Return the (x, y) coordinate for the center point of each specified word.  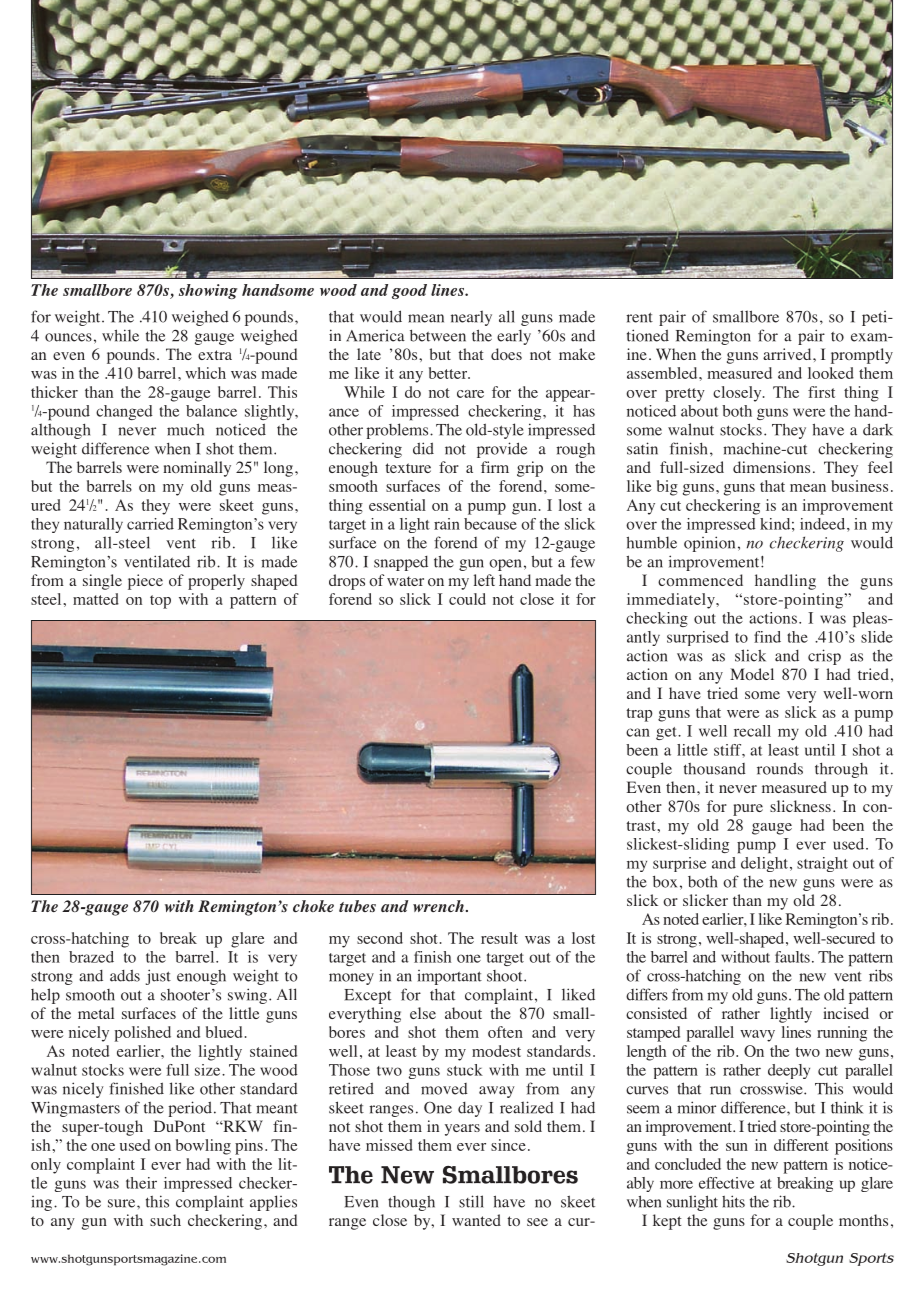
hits (733, 1201)
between (438, 336)
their (141, 1183)
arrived (788, 354)
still (471, 1201)
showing (208, 291)
